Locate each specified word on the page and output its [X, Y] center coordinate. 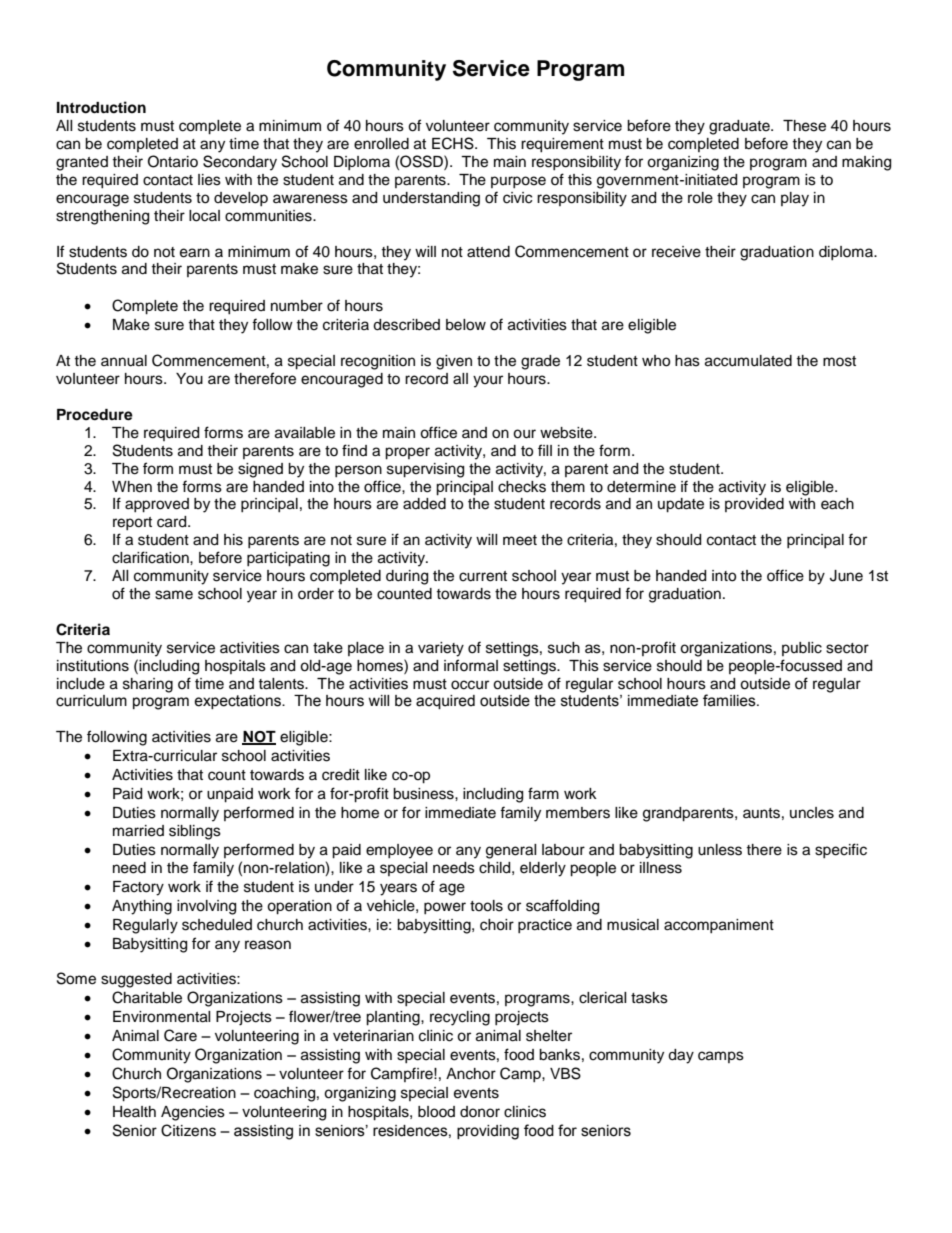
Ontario [173, 161]
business [424, 794]
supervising [425, 470]
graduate [740, 127]
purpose [518, 182]
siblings [195, 832]
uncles [812, 813]
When [132, 487]
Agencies [193, 1113]
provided [754, 505]
